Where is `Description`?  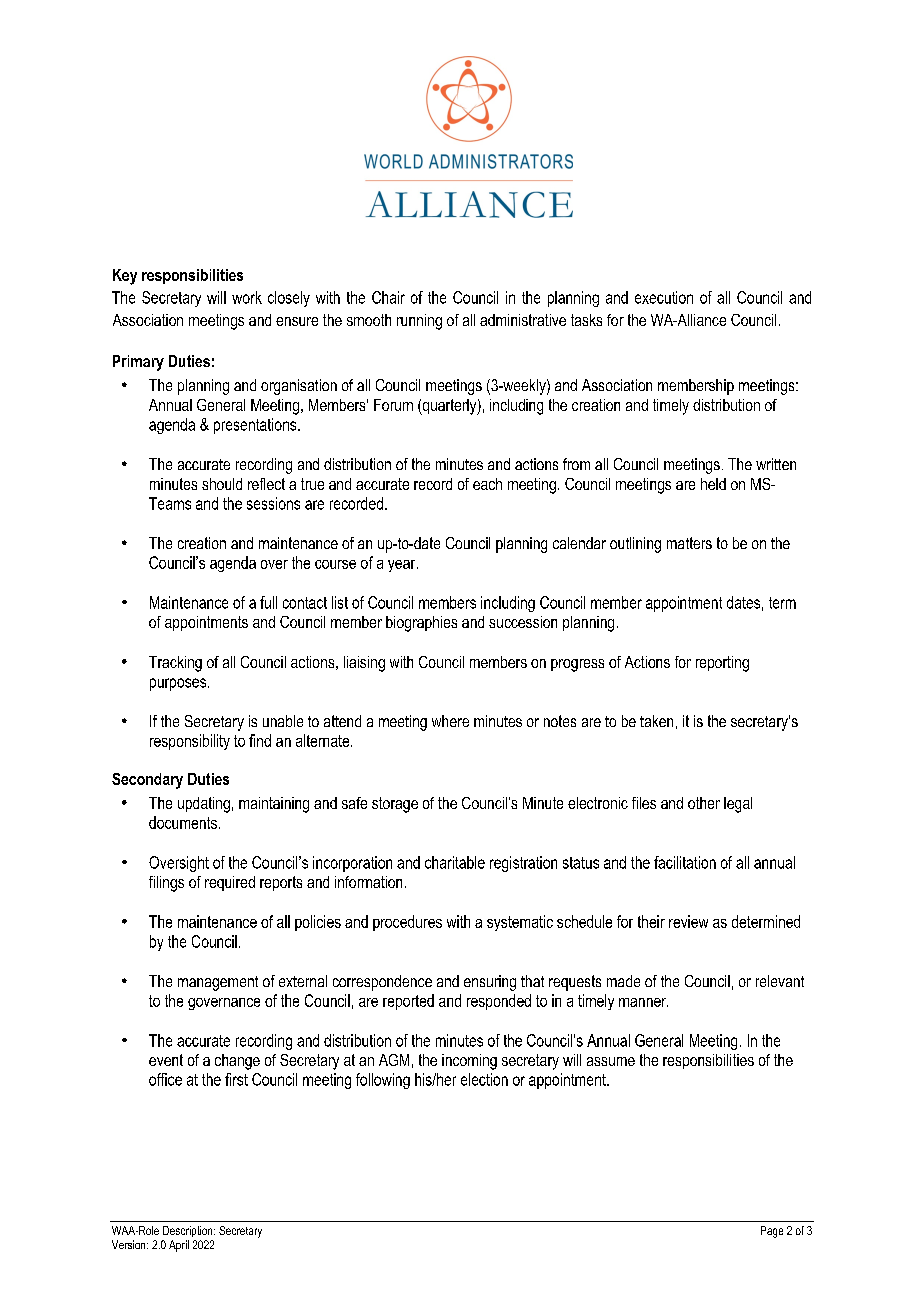 Description is located at coordinates (189, 1231).
